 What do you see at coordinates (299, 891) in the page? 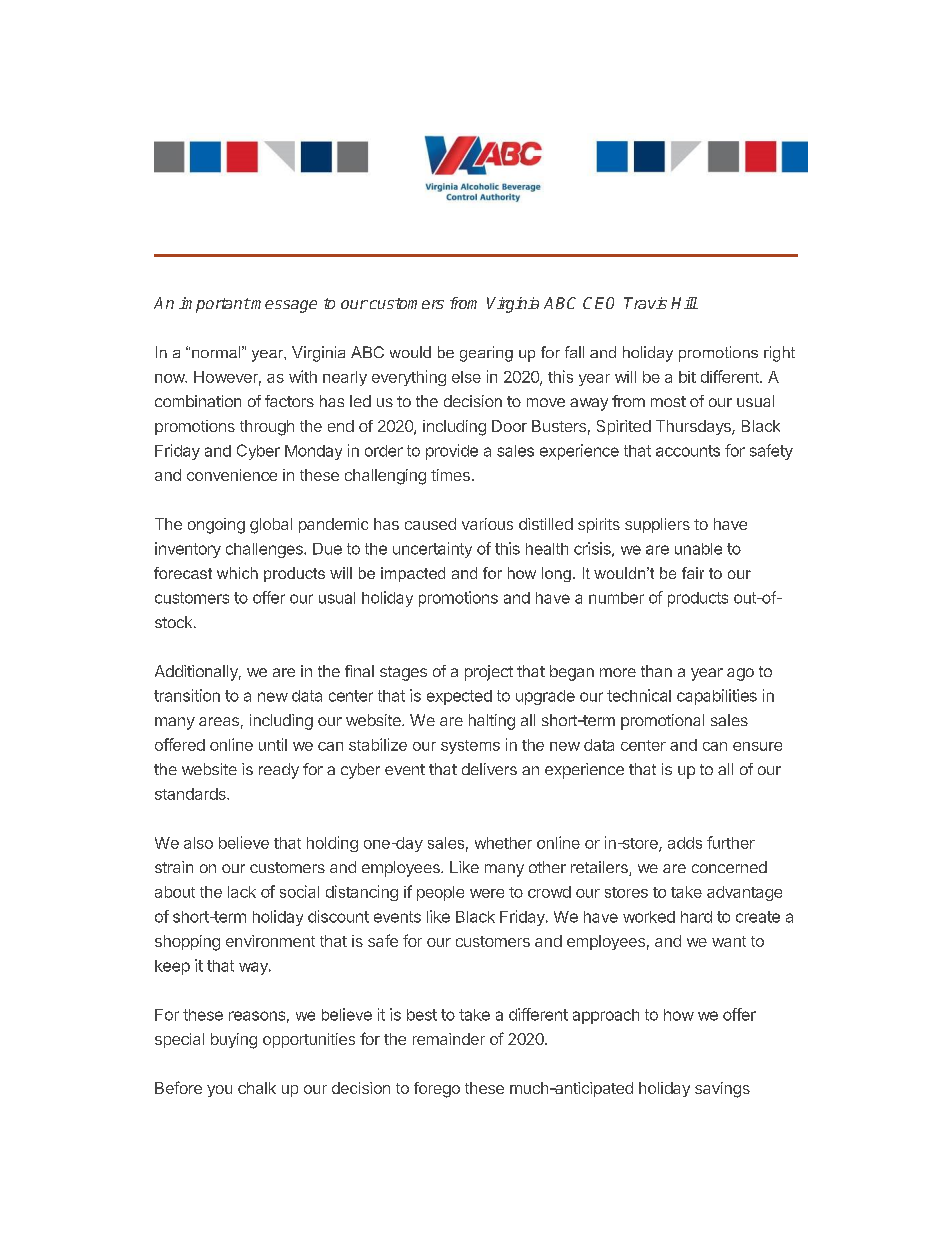
I see `social` at bounding box center [299, 891].
